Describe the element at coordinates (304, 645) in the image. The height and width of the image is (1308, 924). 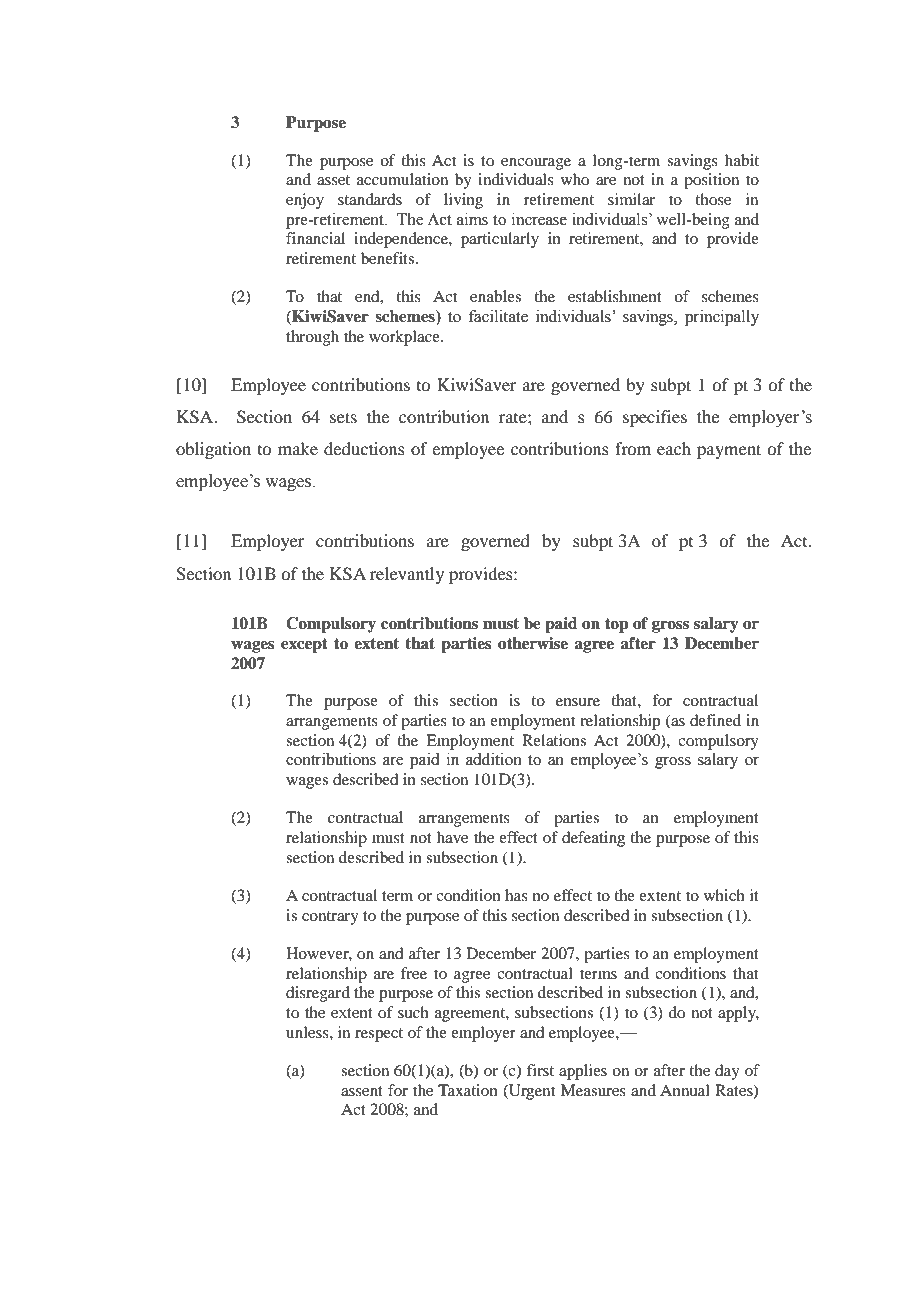
I see `except` at that location.
